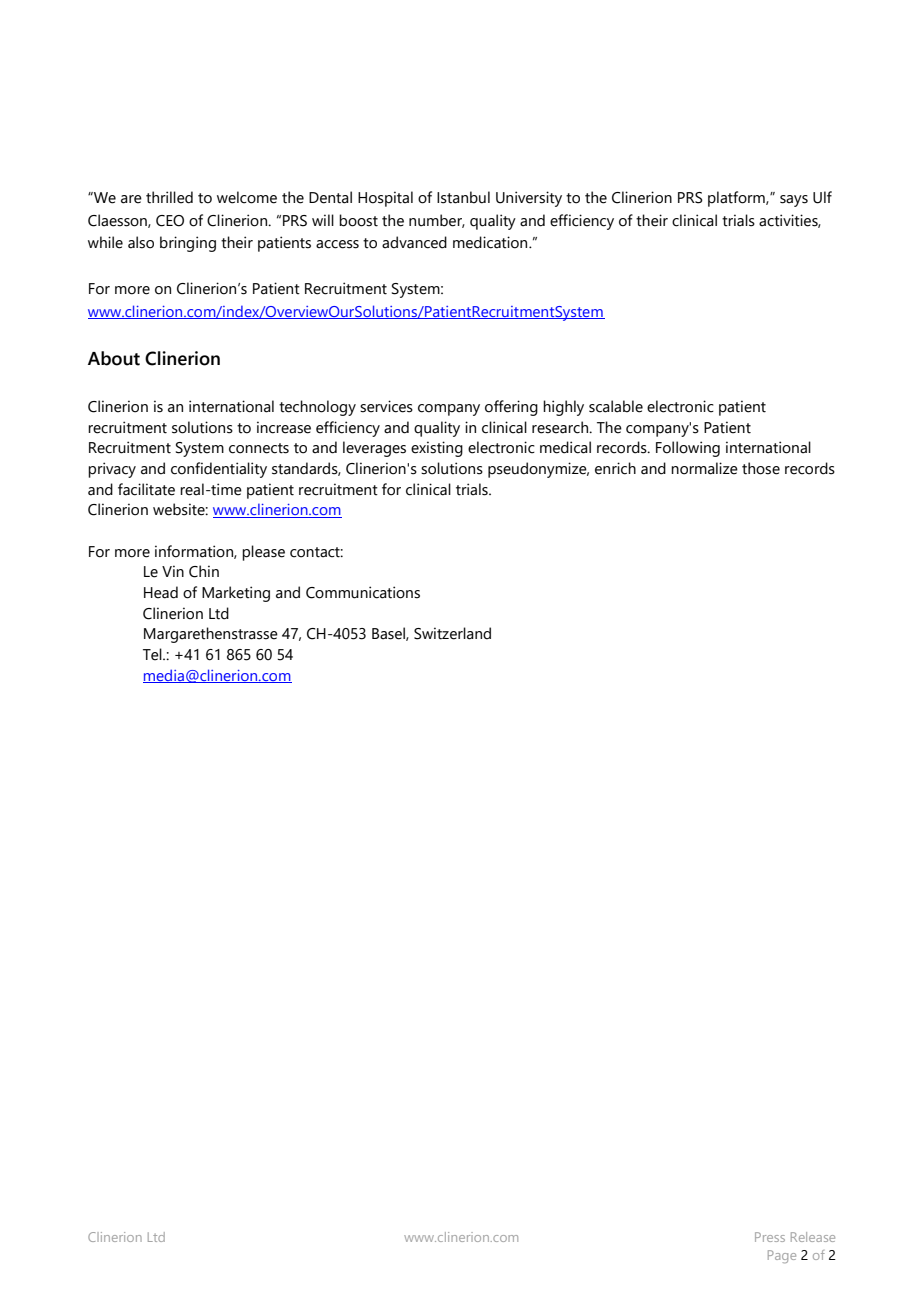 Image resolution: width=924 pixels, height=1308 pixels. Describe the element at coordinates (770, 1237) in the document. I see `Press` at that location.
